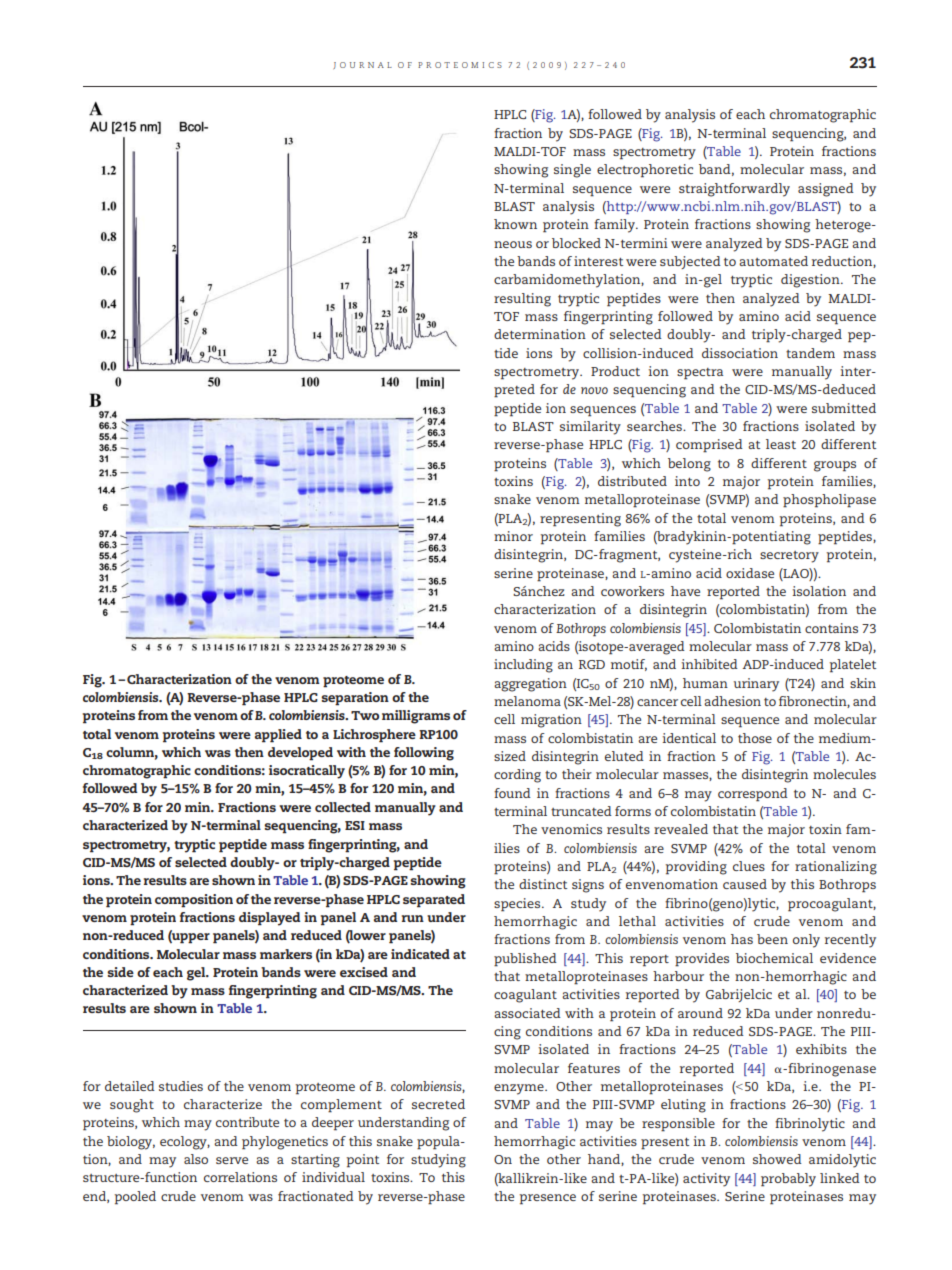 This screenshot has width=952, height=1270. I want to click on straightforwardly, so click(734, 190).
